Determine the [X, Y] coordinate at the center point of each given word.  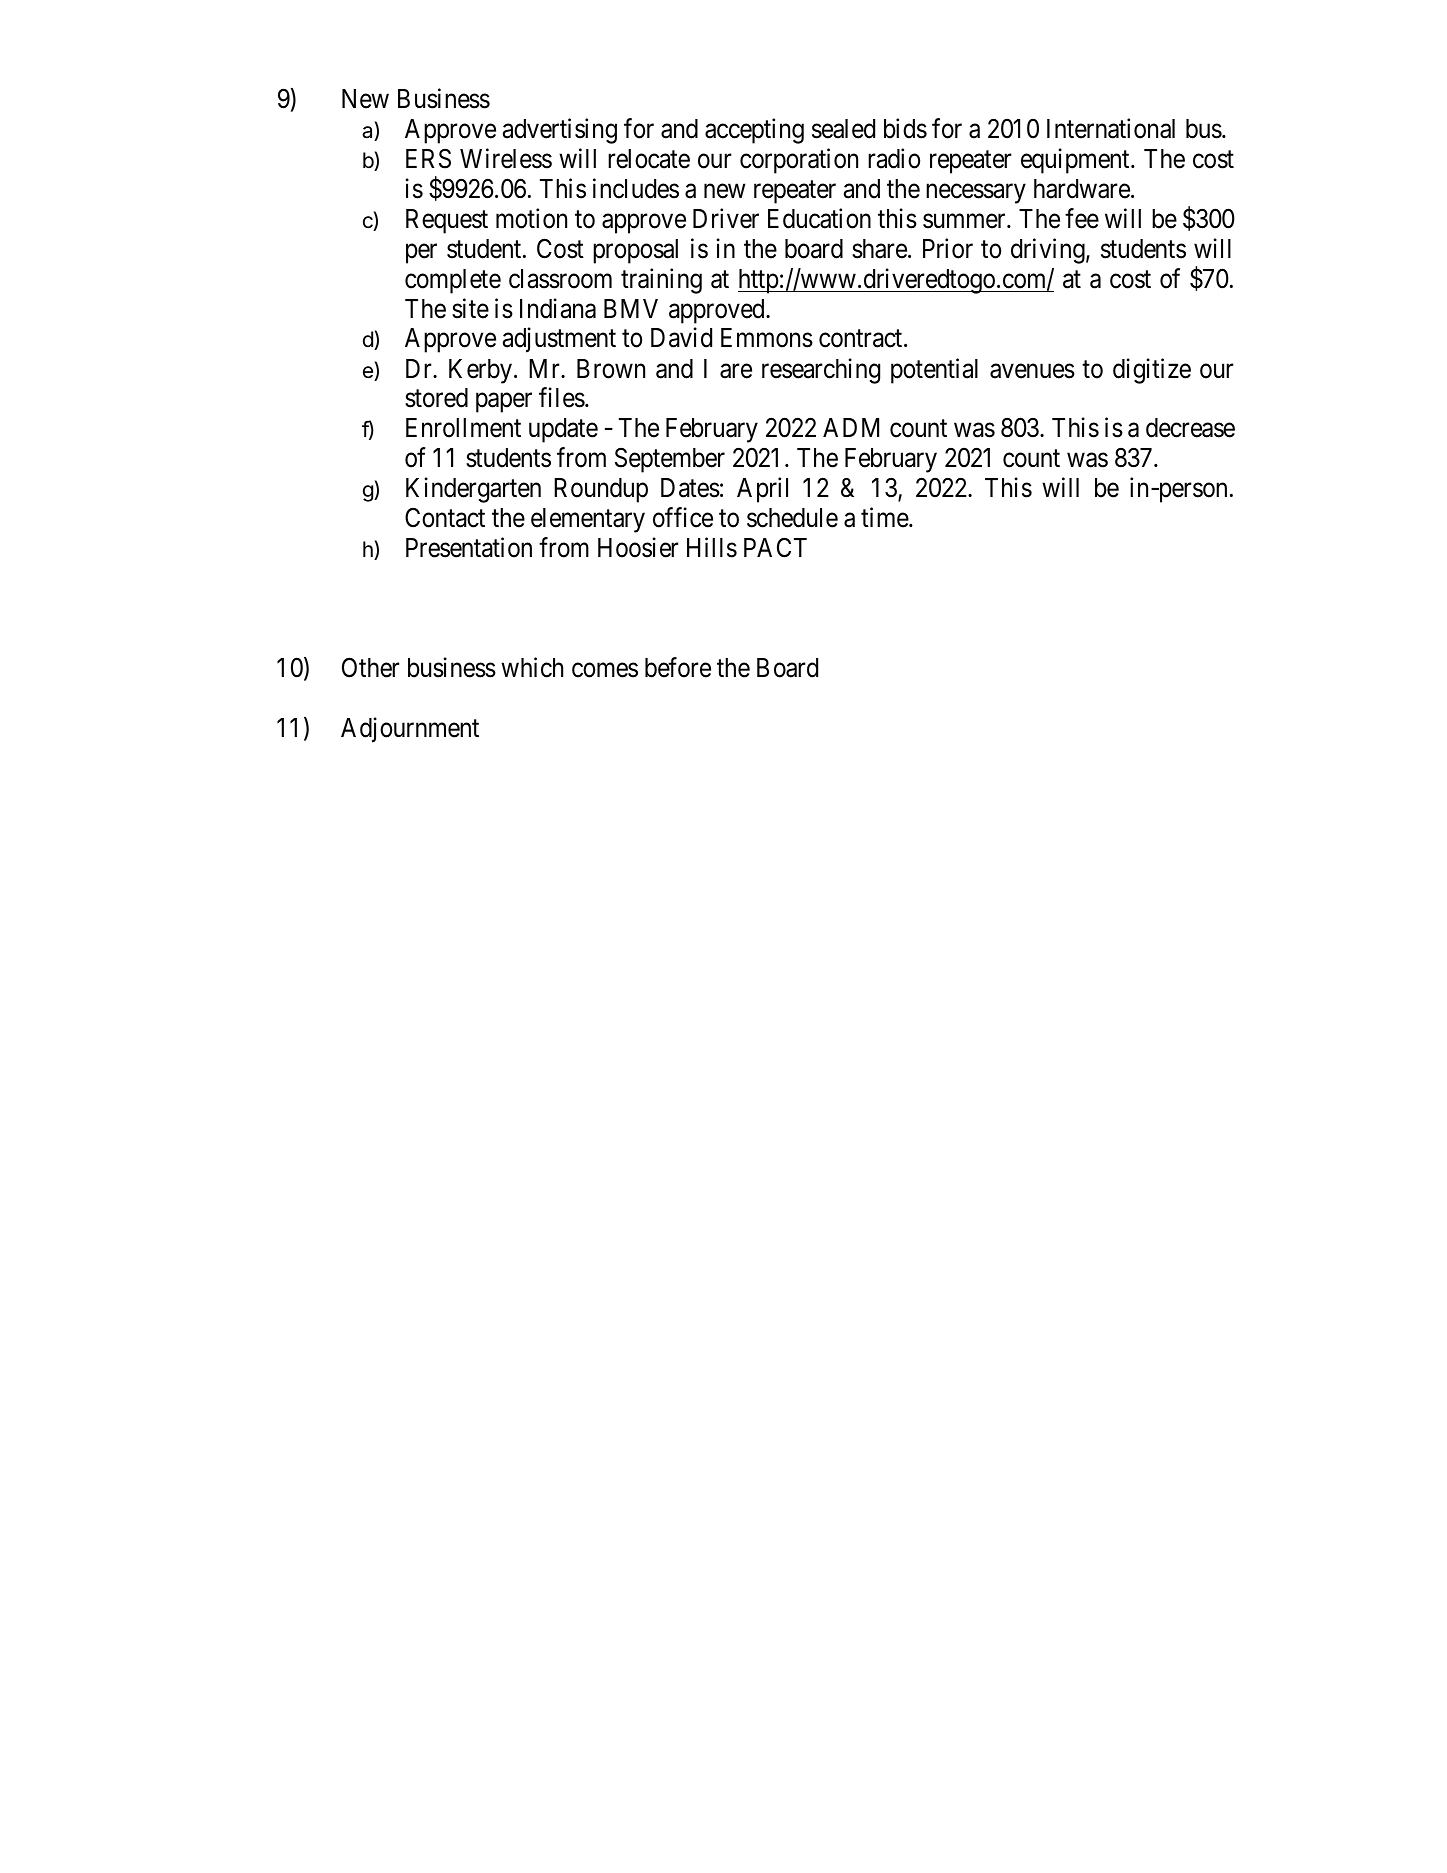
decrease [1190, 428]
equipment [1076, 161]
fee [1082, 218]
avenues [1032, 371]
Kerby [480, 371]
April [762, 490]
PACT [775, 547]
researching [821, 371]
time [885, 517]
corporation [799, 161]
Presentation [469, 547]
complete [453, 281]
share [879, 249]
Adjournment [410, 730]
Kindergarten [473, 490]
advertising [560, 131]
